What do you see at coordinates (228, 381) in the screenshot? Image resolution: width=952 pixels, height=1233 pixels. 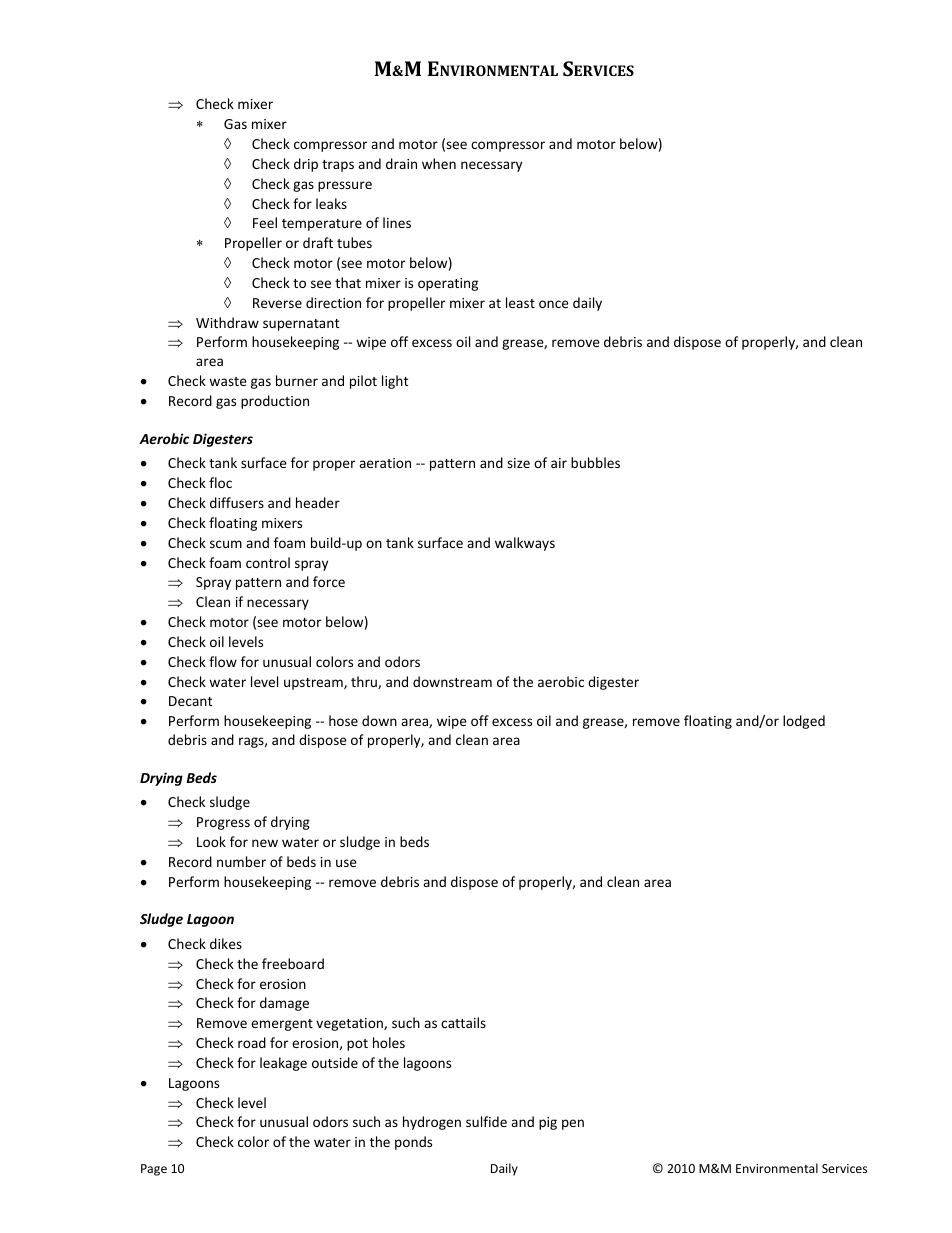 I see `waste` at bounding box center [228, 381].
